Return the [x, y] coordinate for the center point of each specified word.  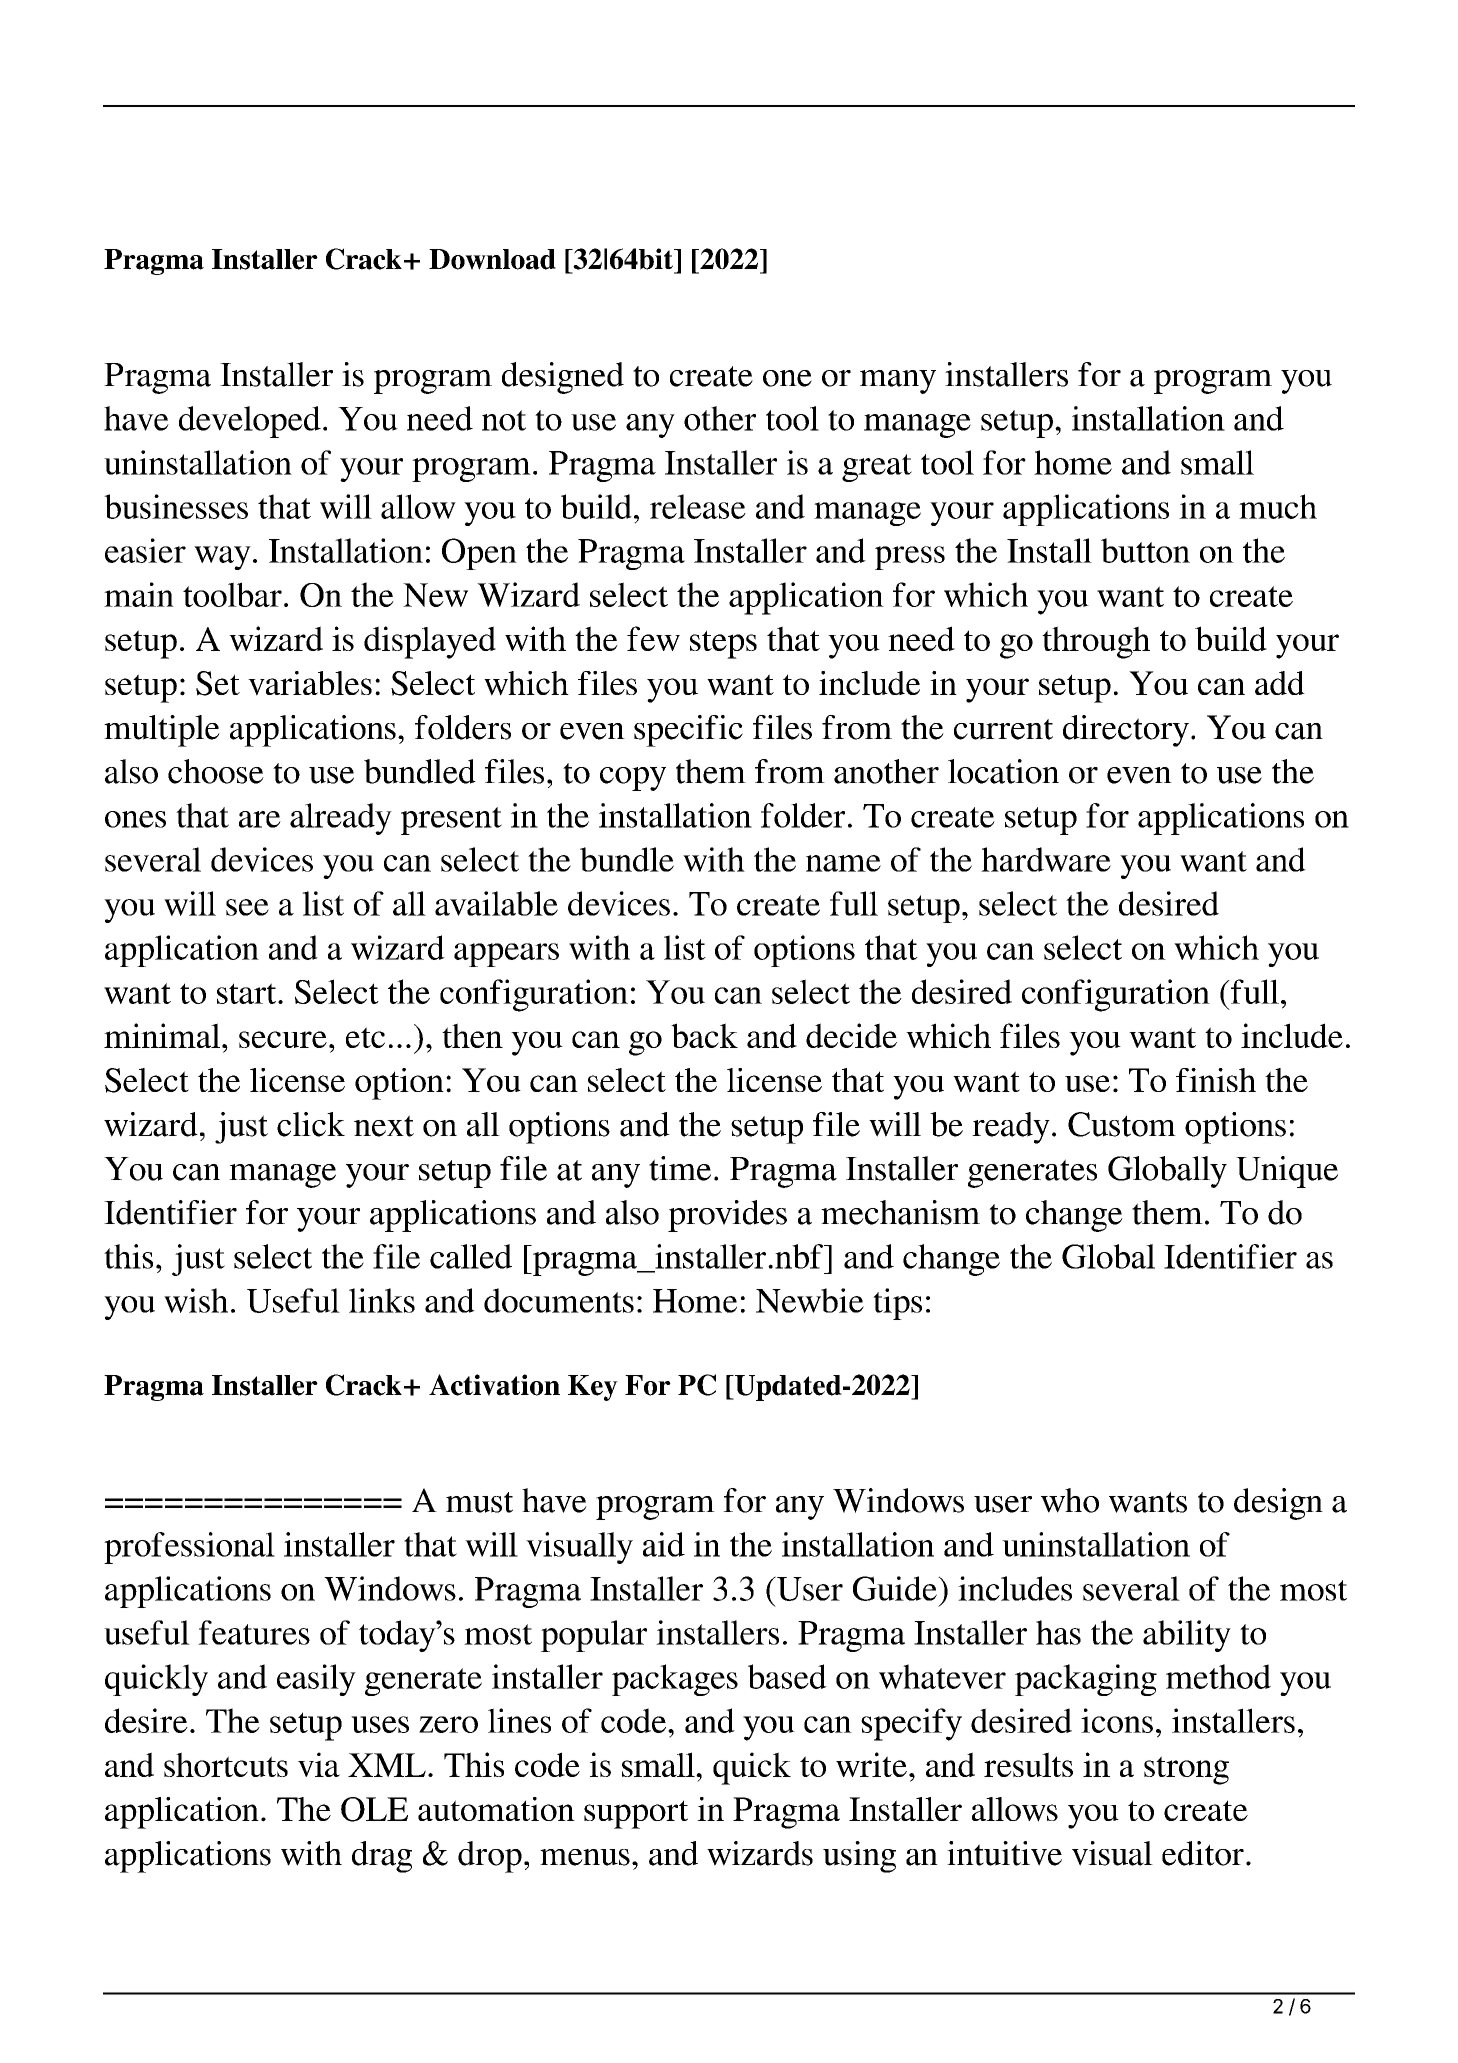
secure [283, 1039]
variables [310, 683]
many [898, 382]
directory [1126, 731]
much [1278, 506]
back [704, 1035]
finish [1216, 1080]
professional [189, 1548]
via [319, 1764]
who [1070, 1500]
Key [593, 1388]
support [636, 1814]
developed [250, 422]
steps [723, 644]
